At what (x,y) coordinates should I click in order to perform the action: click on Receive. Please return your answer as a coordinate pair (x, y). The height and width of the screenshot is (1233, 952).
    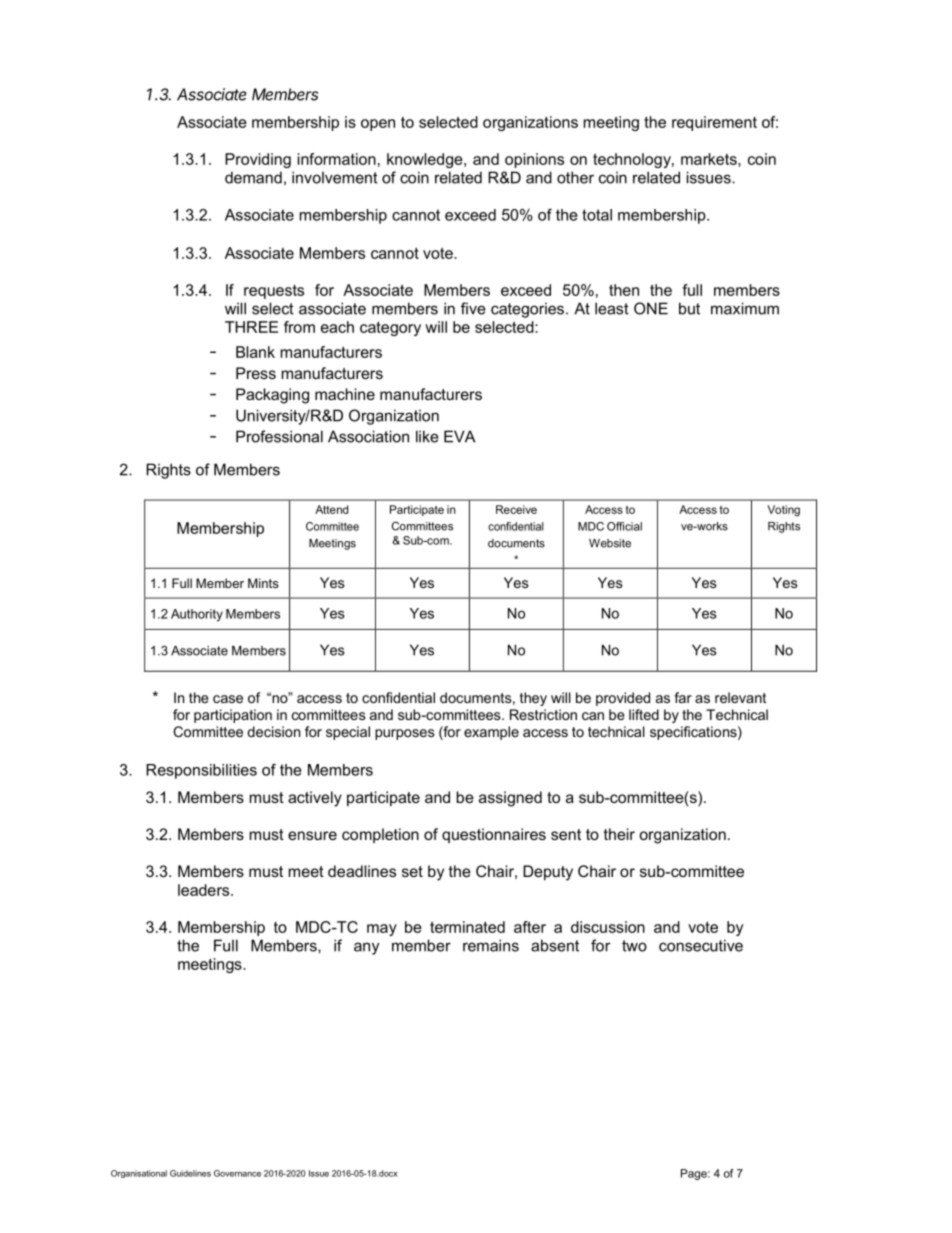
    Looking at the image, I should click on (516, 509).
